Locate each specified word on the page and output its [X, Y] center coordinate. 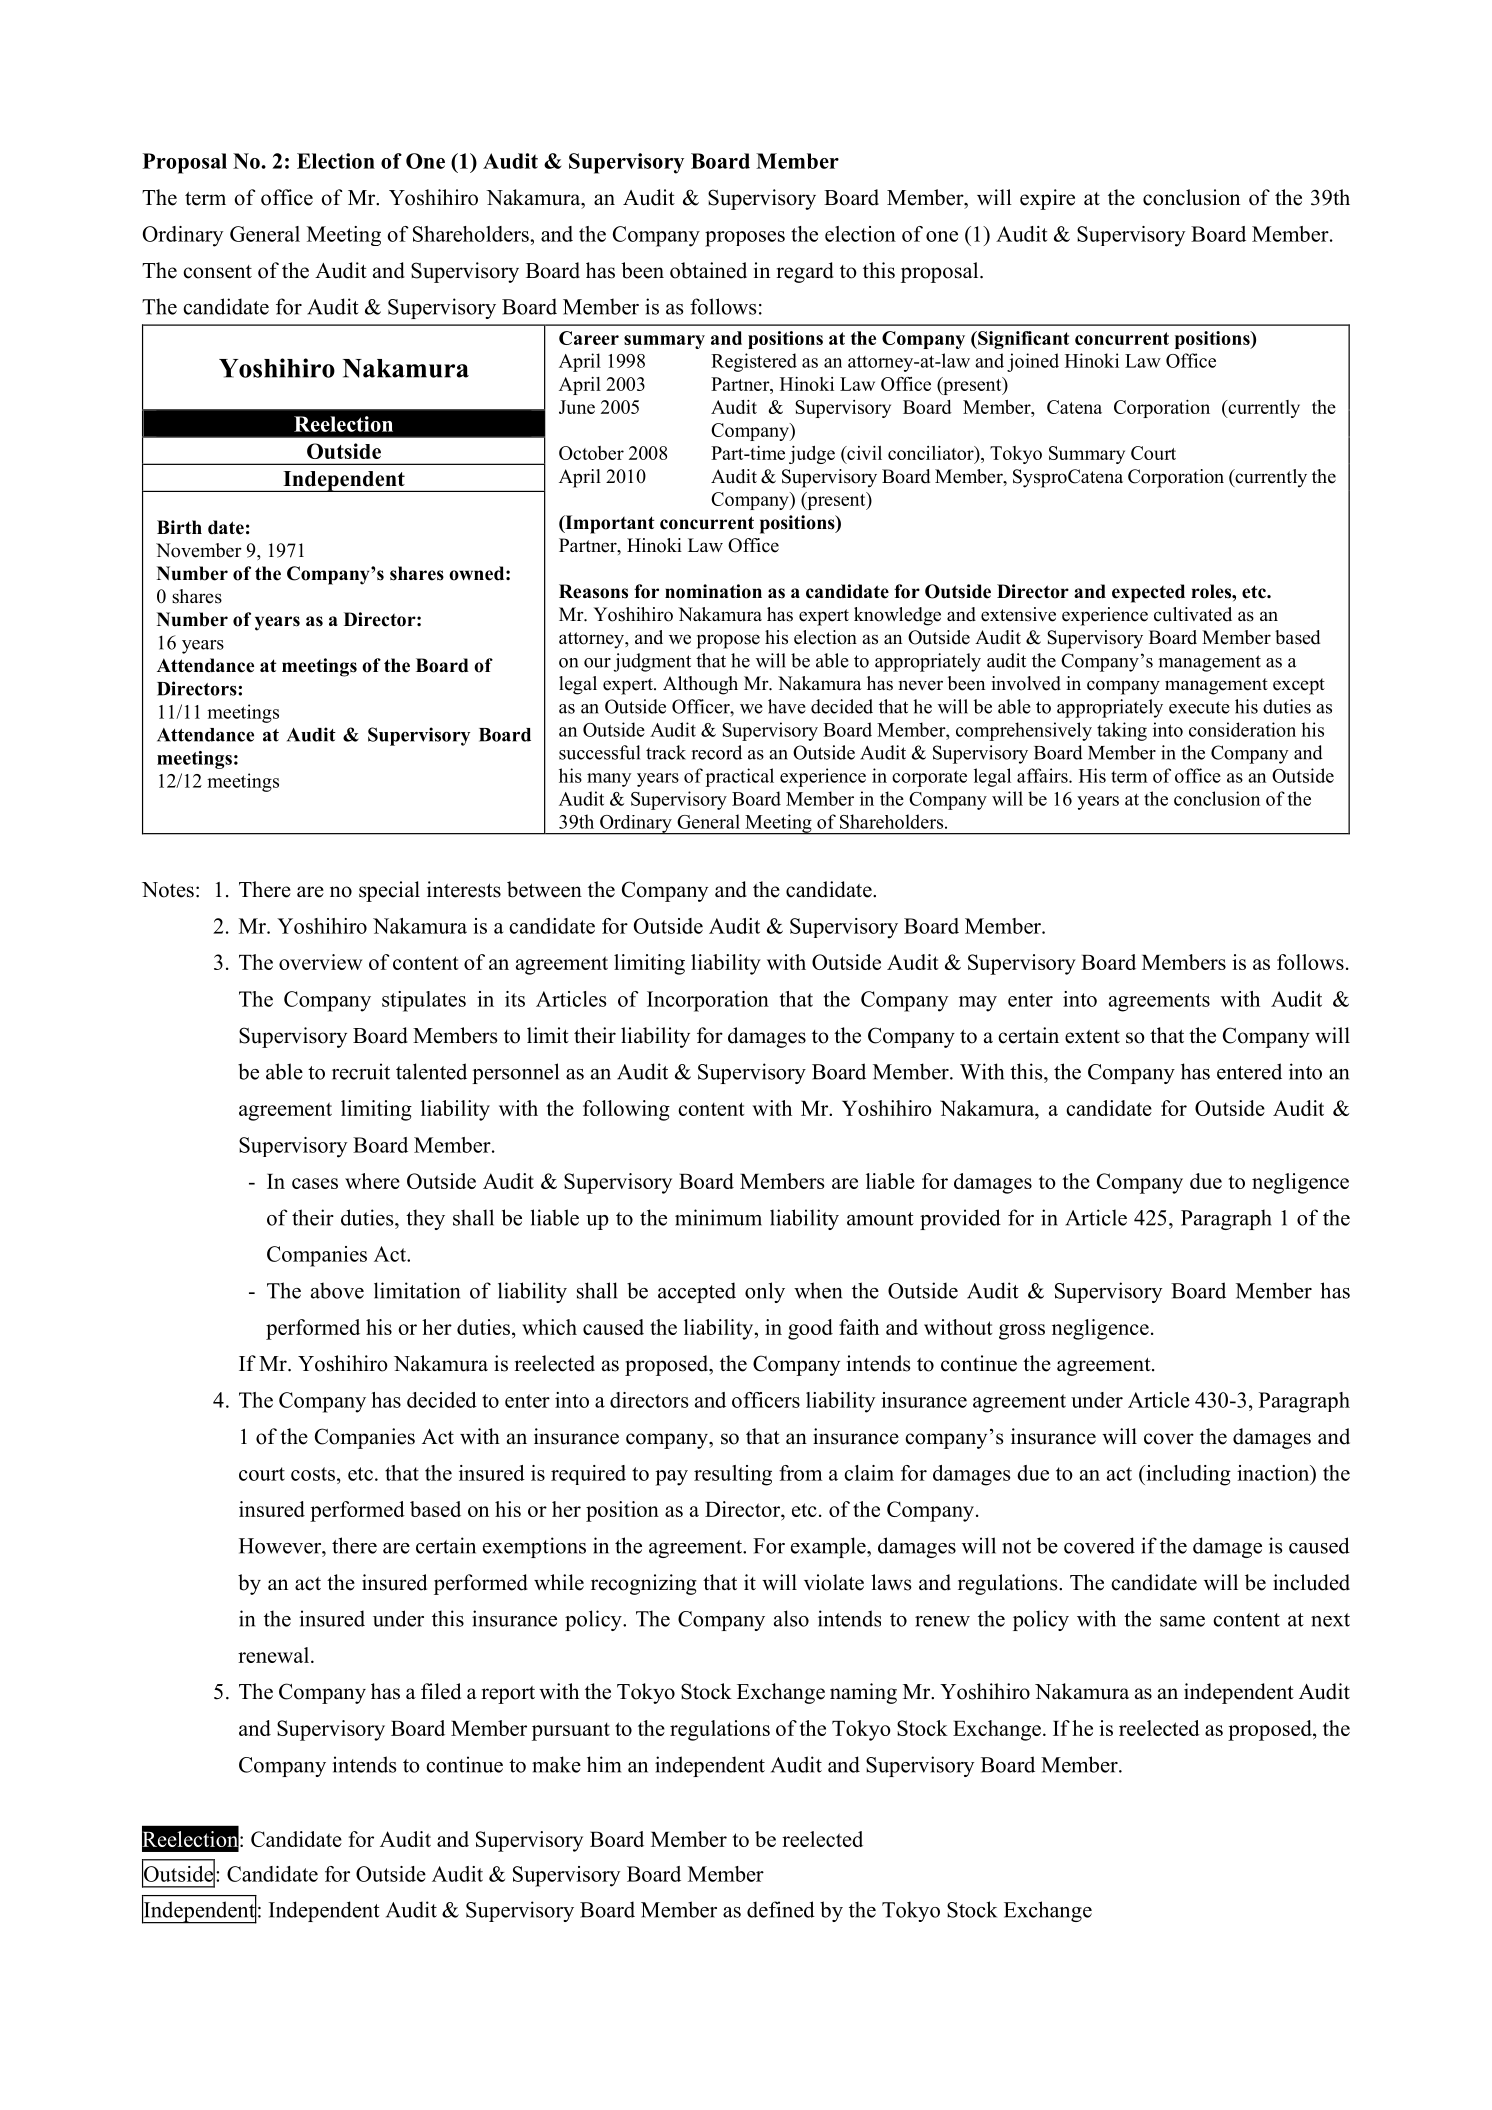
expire [1047, 199]
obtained [708, 270]
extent [1092, 1037]
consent [217, 272]
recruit [361, 1071]
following [626, 1110]
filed [441, 1691]
